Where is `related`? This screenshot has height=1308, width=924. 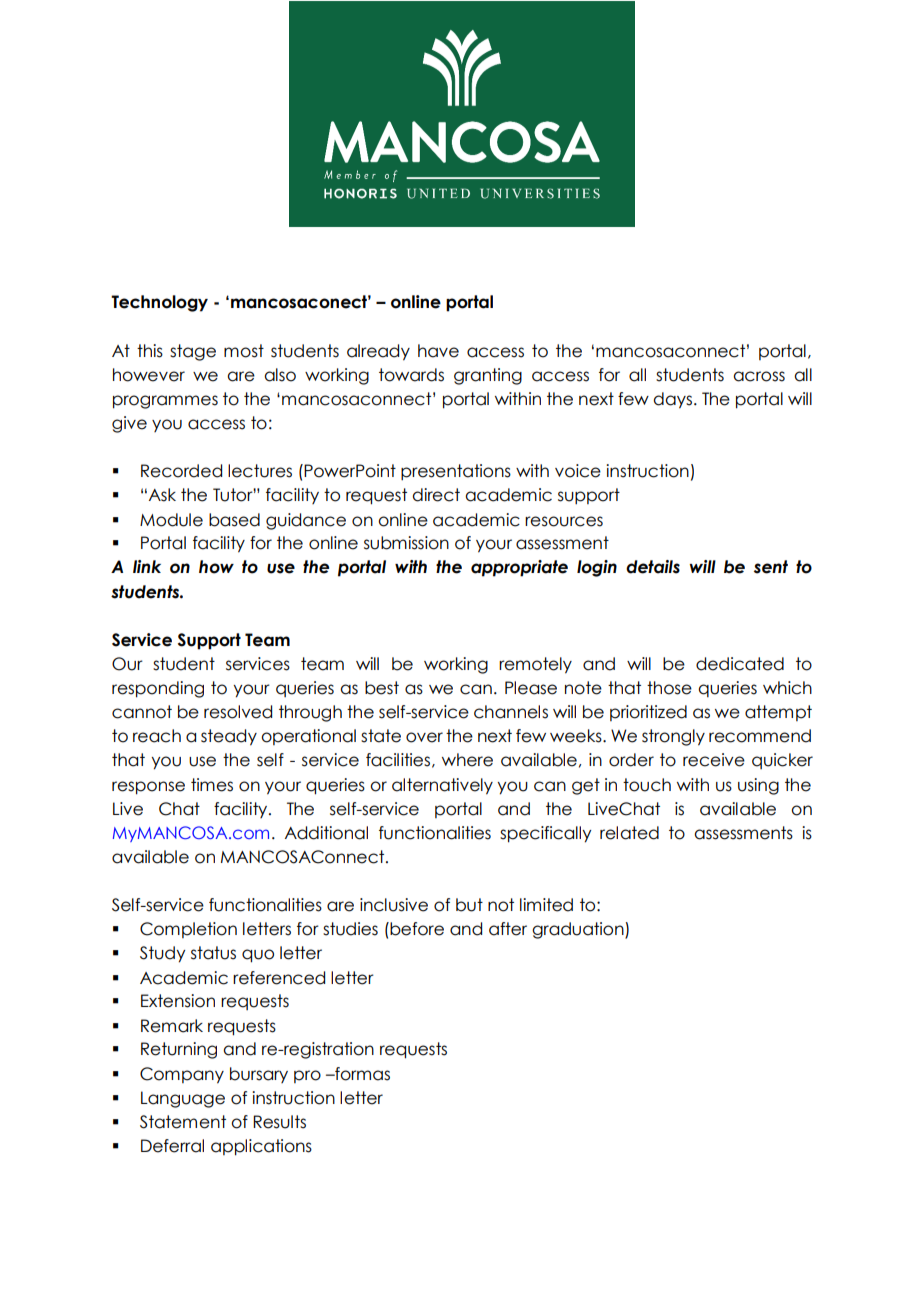
related is located at coordinates (629, 833).
